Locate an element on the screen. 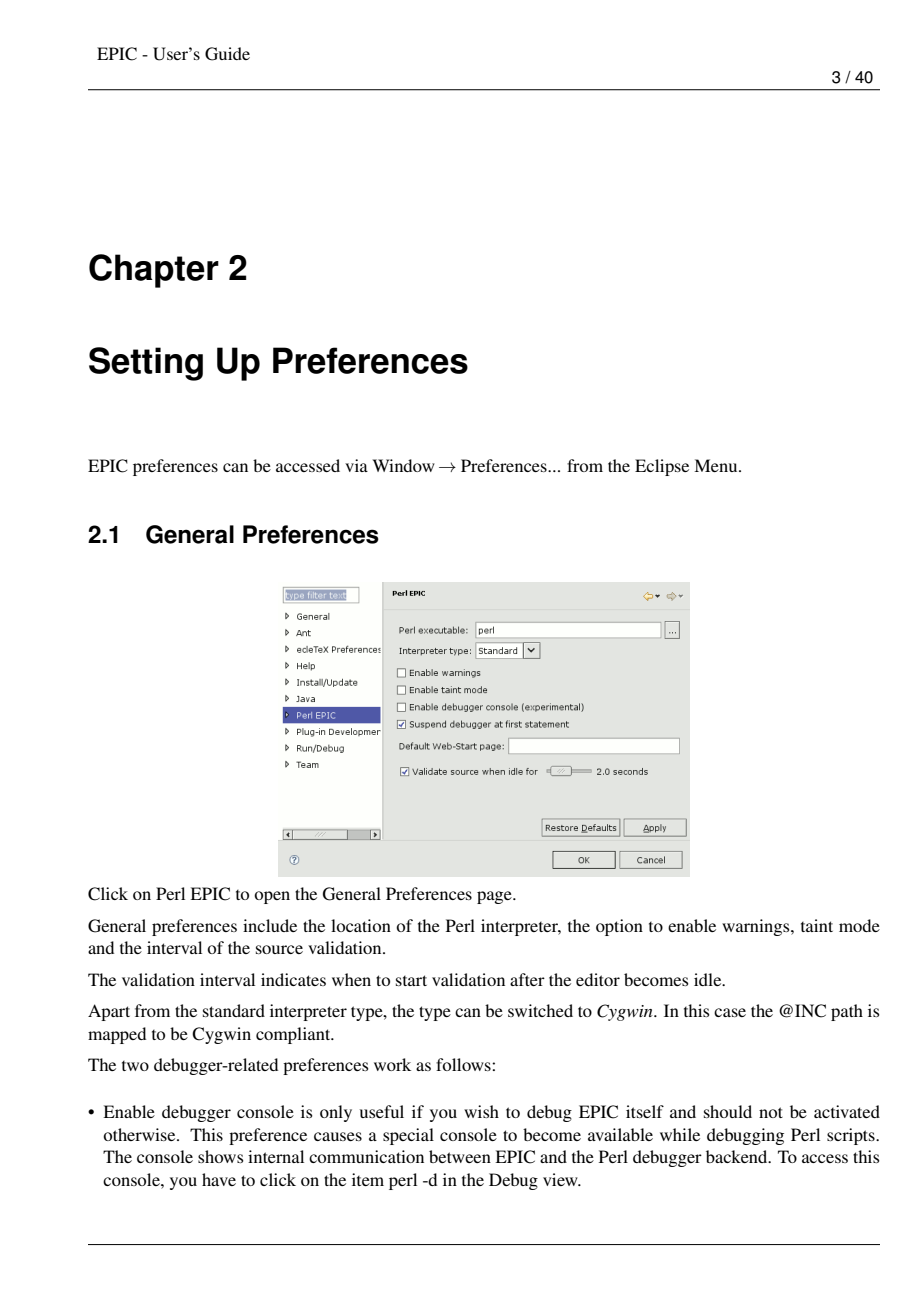  taint is located at coordinates (817, 925).
